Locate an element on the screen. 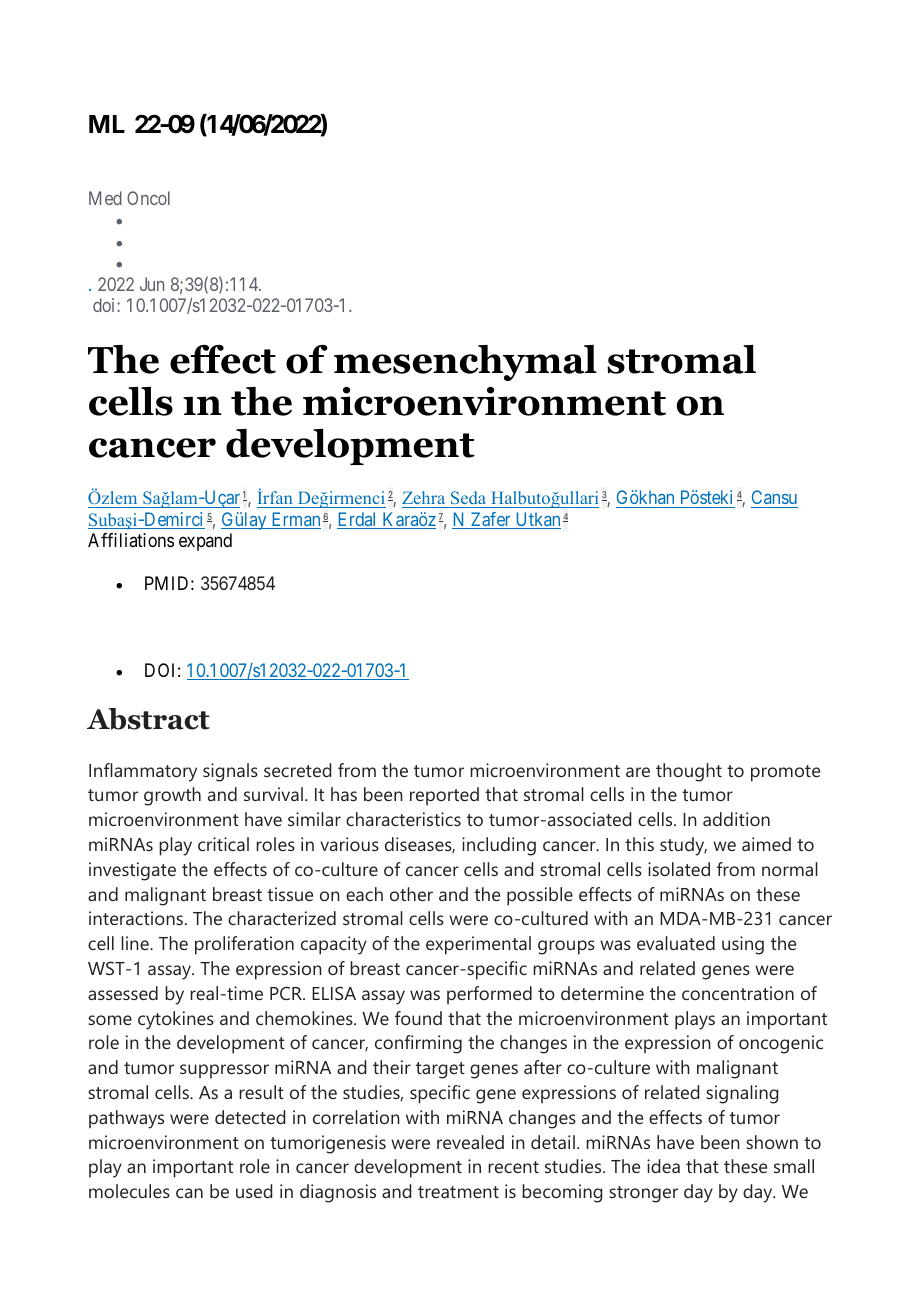 Image resolution: width=924 pixels, height=1308 pixels. thought is located at coordinates (689, 772).
